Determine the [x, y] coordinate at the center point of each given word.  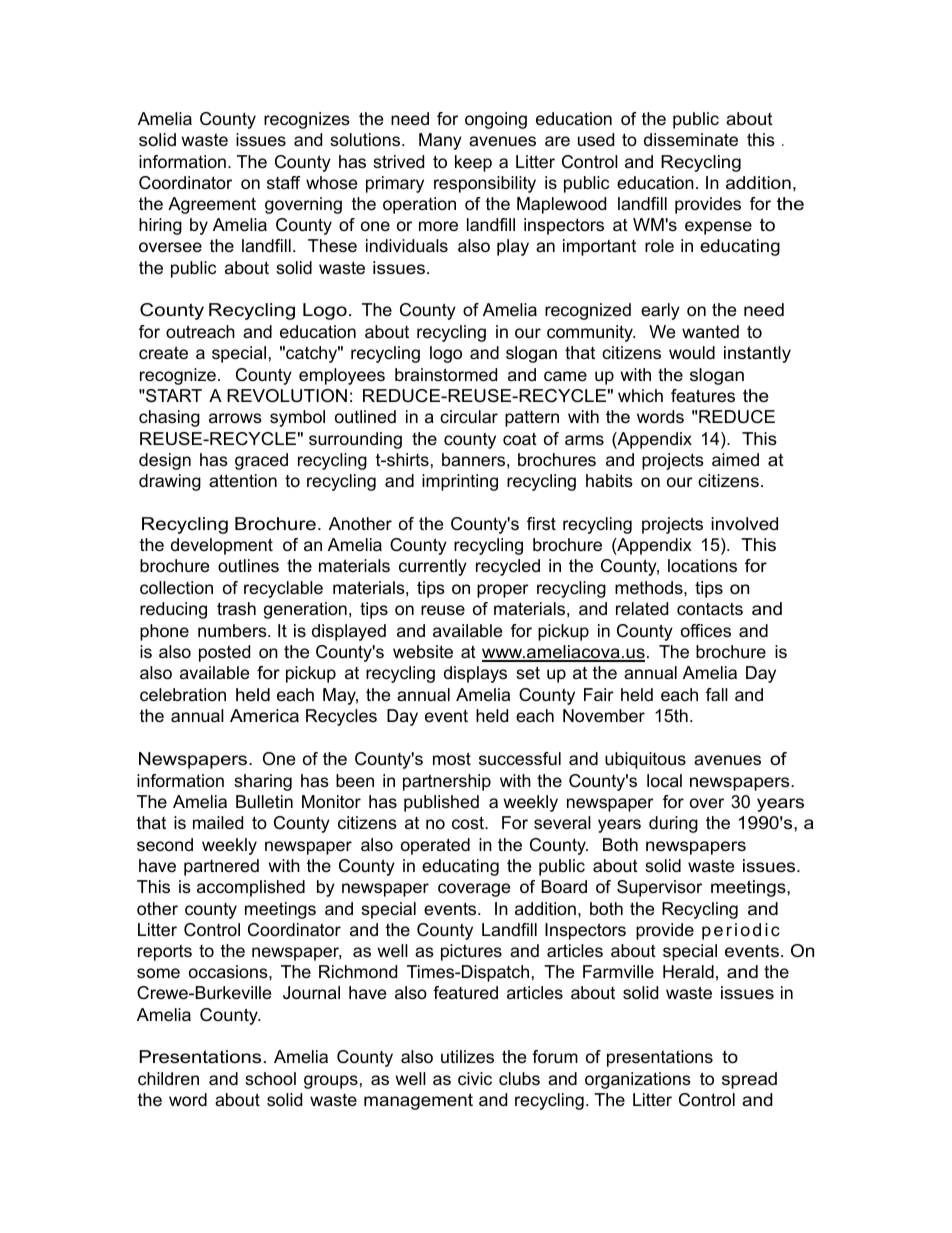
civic [475, 1078]
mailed [218, 823]
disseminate [691, 139]
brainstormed [446, 375]
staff [284, 182]
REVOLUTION [287, 395]
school [270, 1079]
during [673, 824]
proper [503, 591]
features [703, 396]
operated [435, 846]
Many [440, 141]
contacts [710, 609]
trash [236, 609]
